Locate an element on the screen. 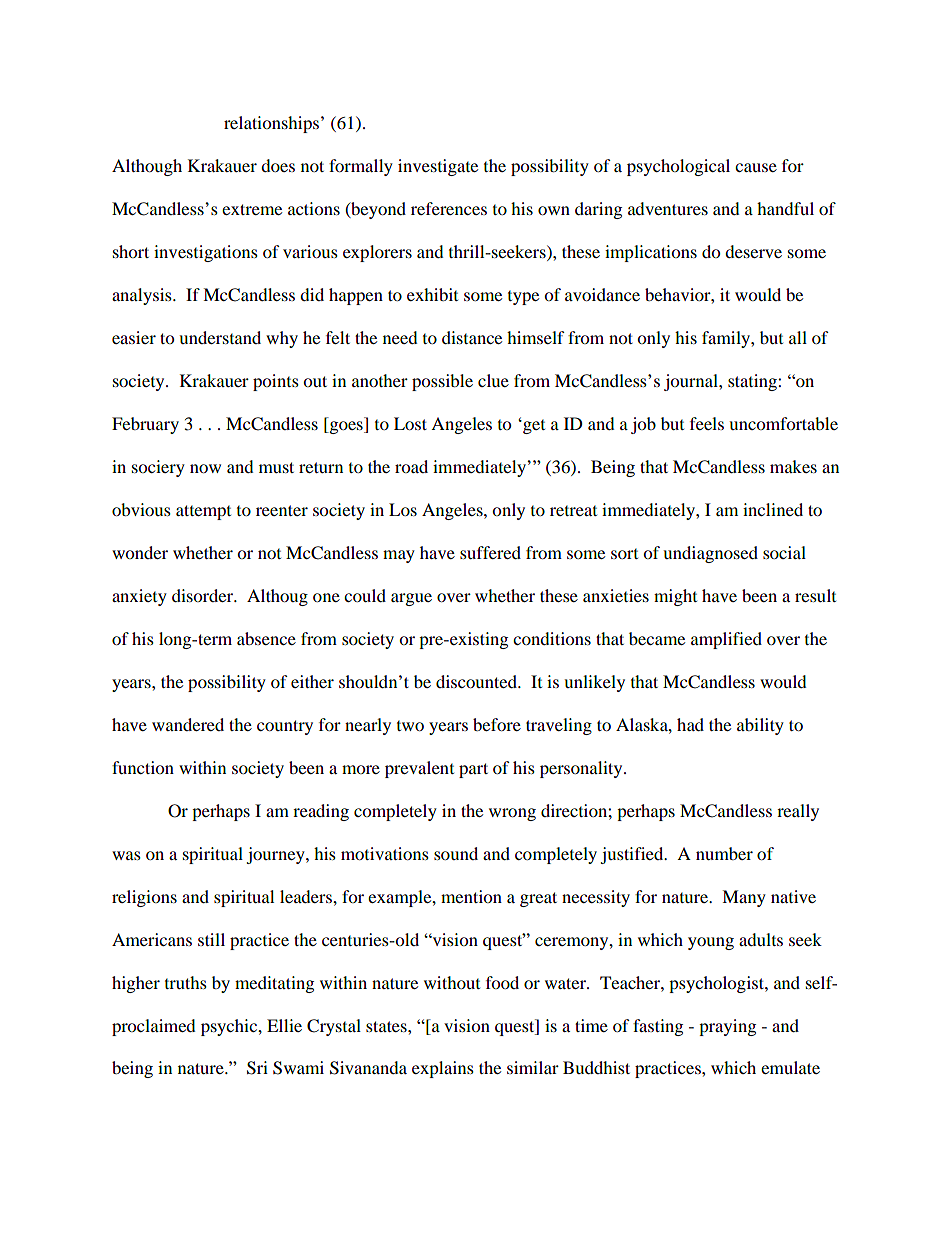 The height and width of the screenshot is (1233, 952). stating is located at coordinates (753, 382).
